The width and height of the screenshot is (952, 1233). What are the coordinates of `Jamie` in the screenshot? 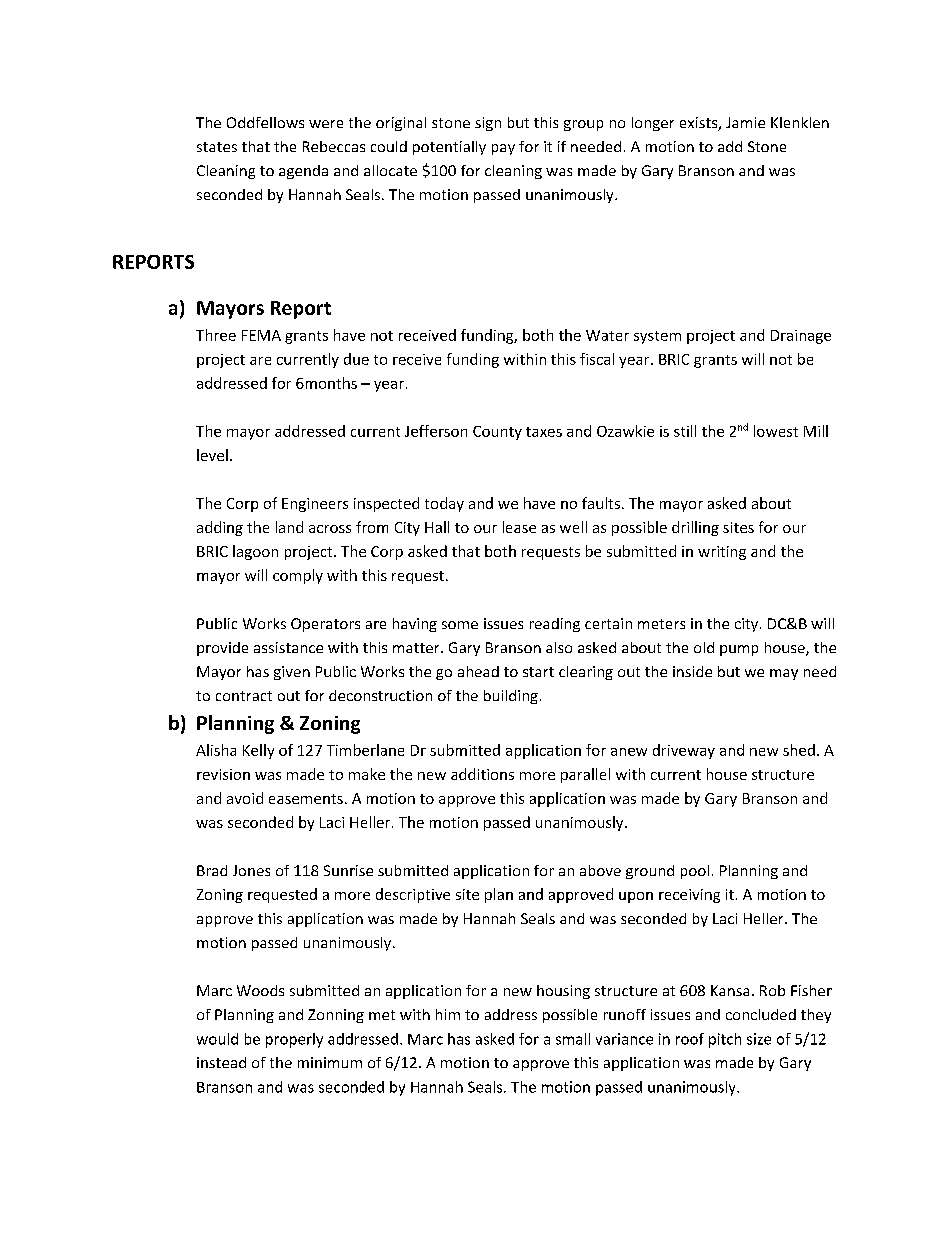 It's located at (745, 122).
